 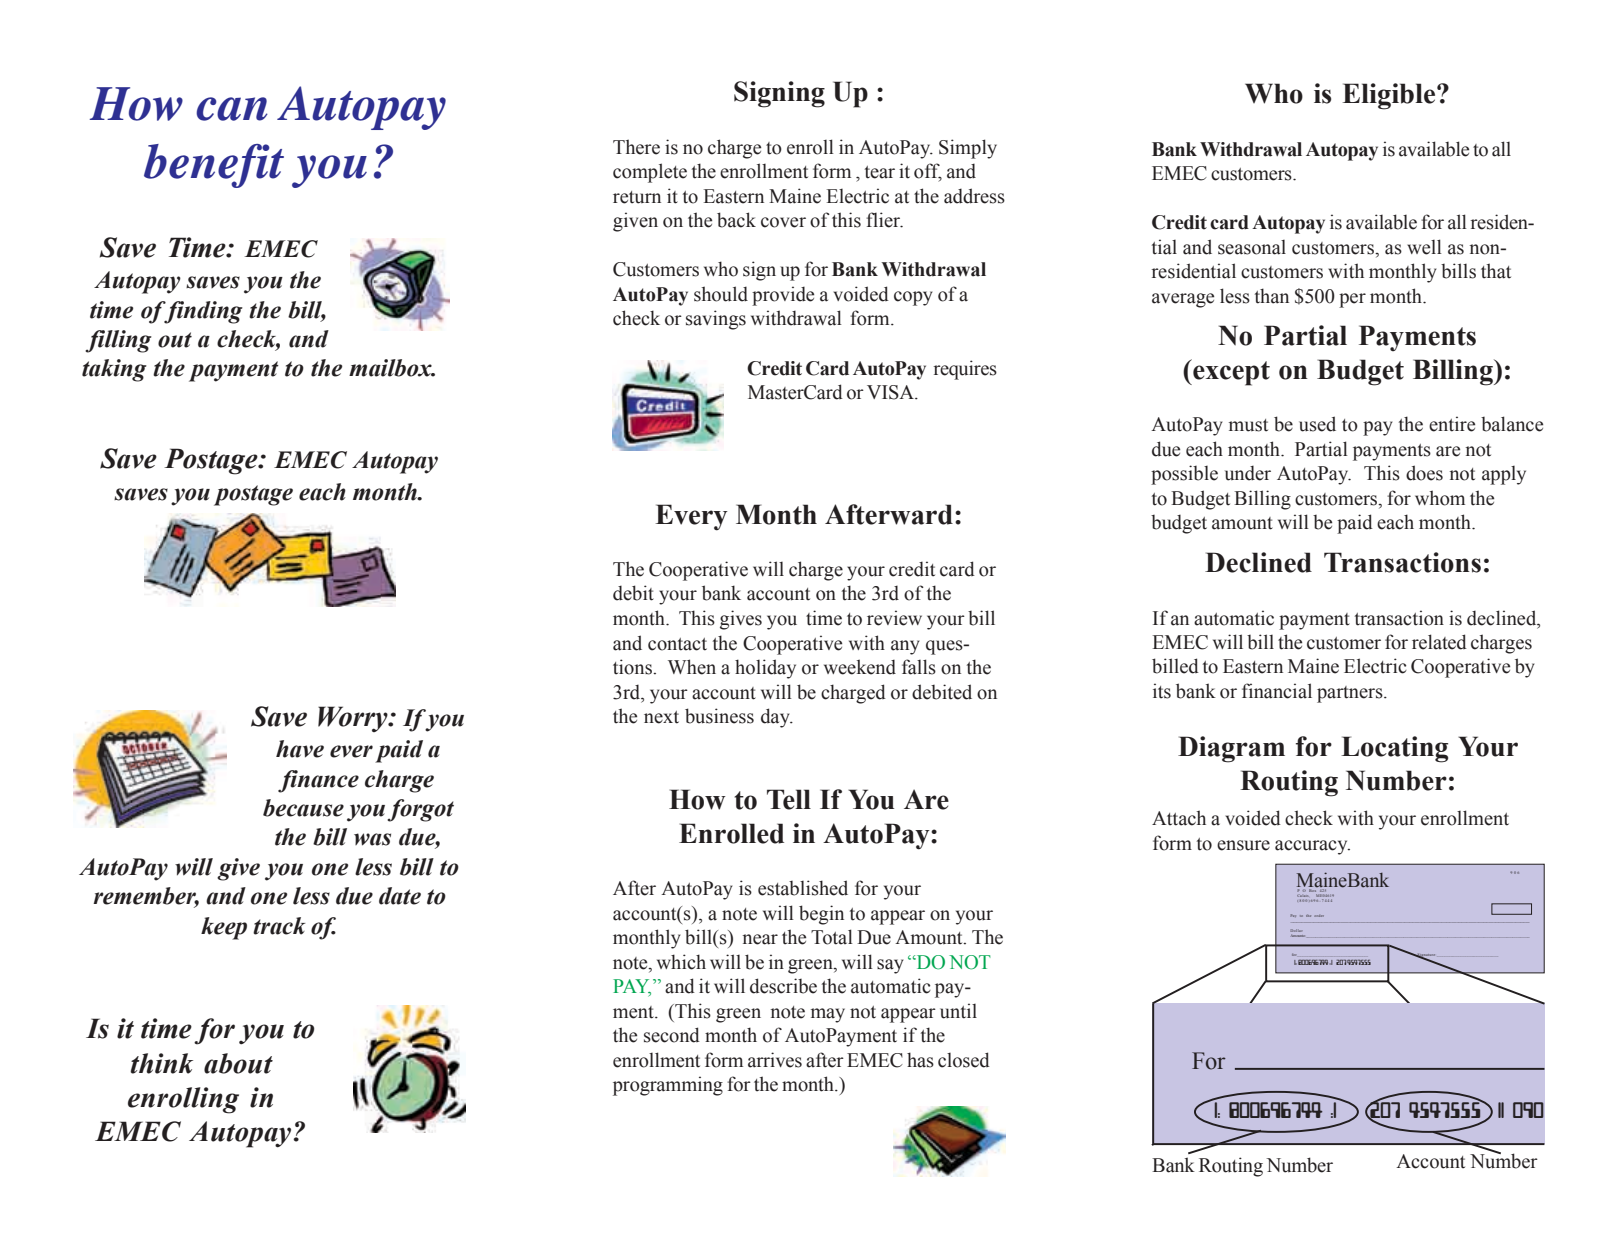 I want to click on can, so click(x=232, y=109).
